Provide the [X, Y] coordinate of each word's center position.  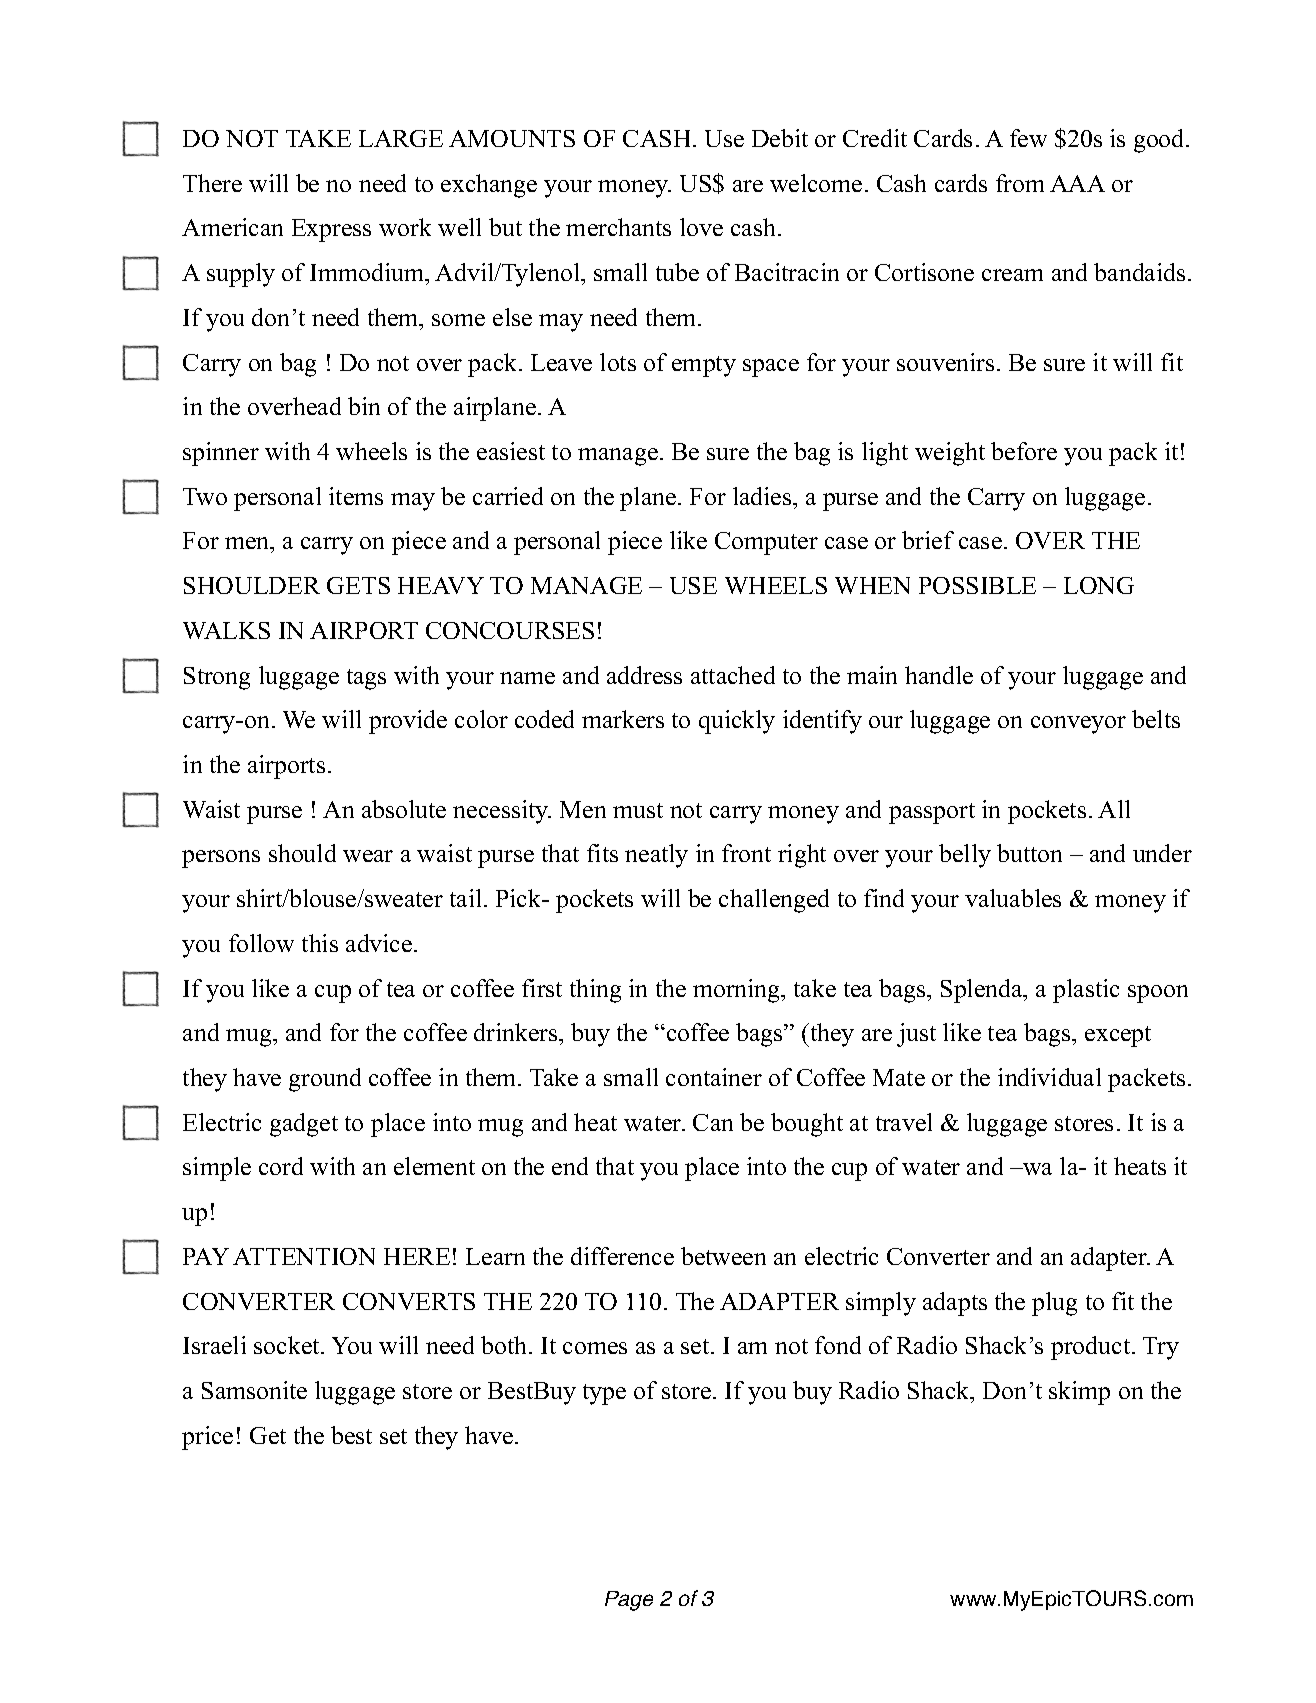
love [701, 227]
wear [368, 856]
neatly [656, 856]
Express [331, 230]
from [1020, 183]
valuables [1013, 898]
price [207, 1438]
